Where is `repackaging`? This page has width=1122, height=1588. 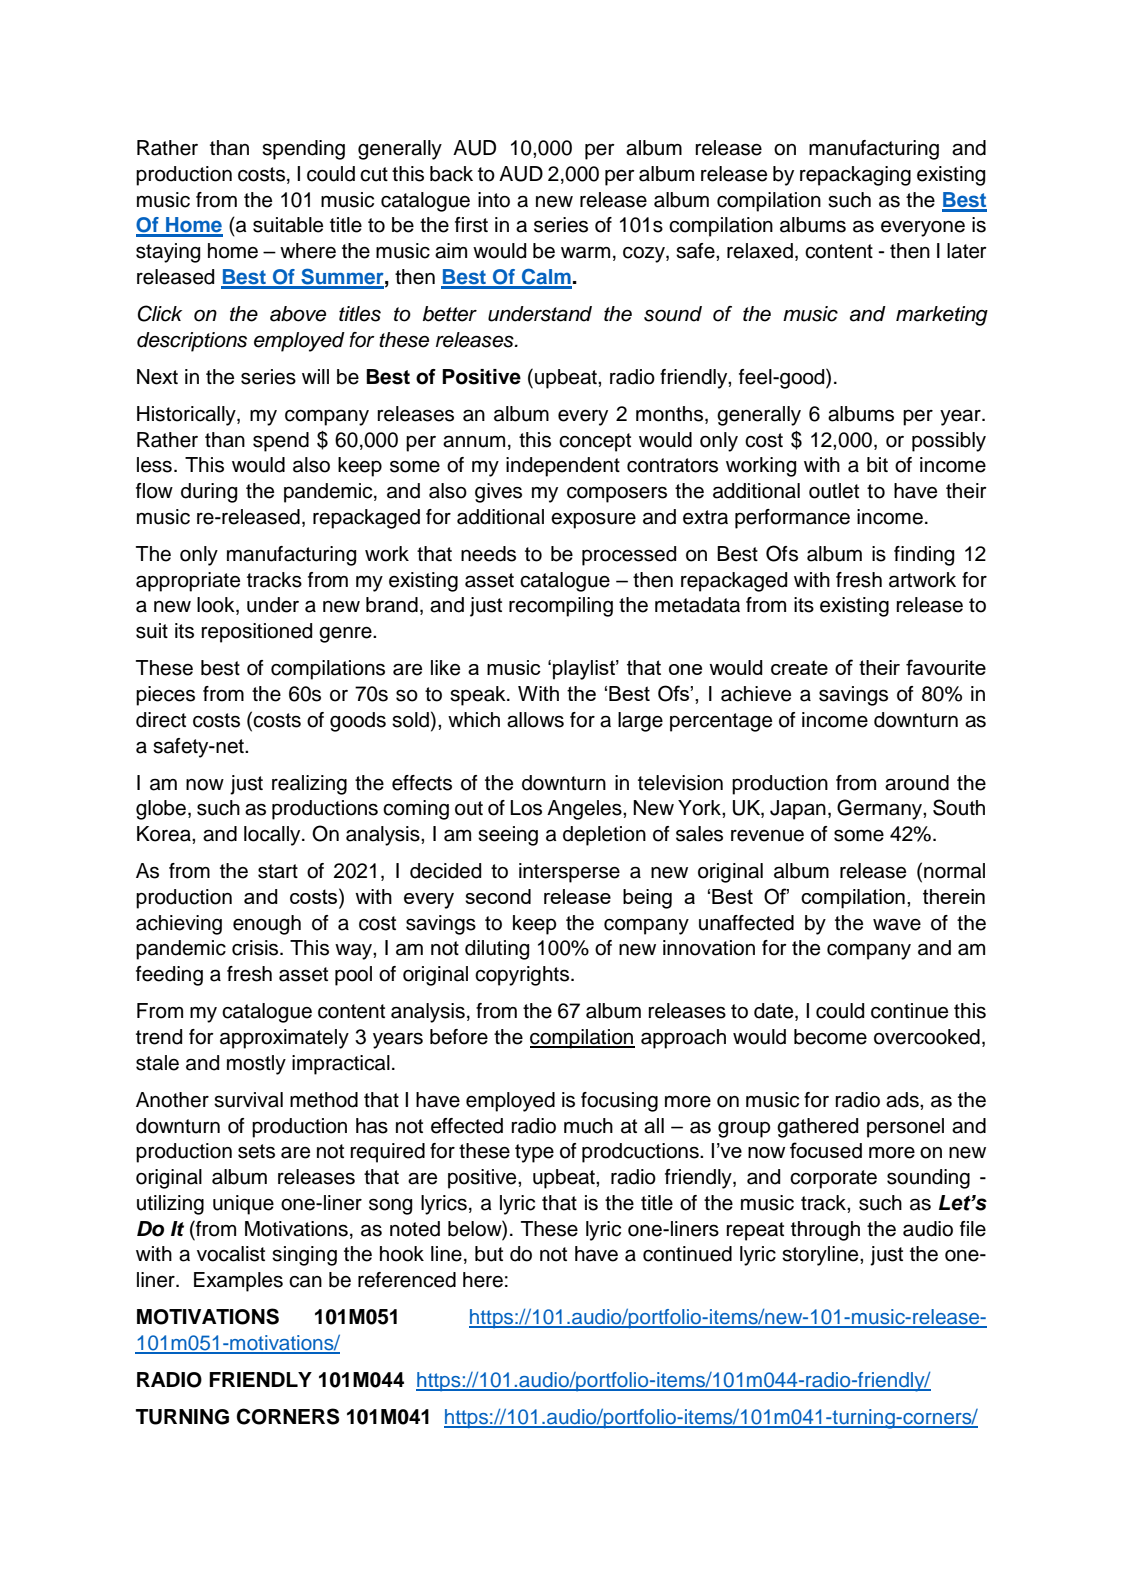 repackaging is located at coordinates (855, 176).
